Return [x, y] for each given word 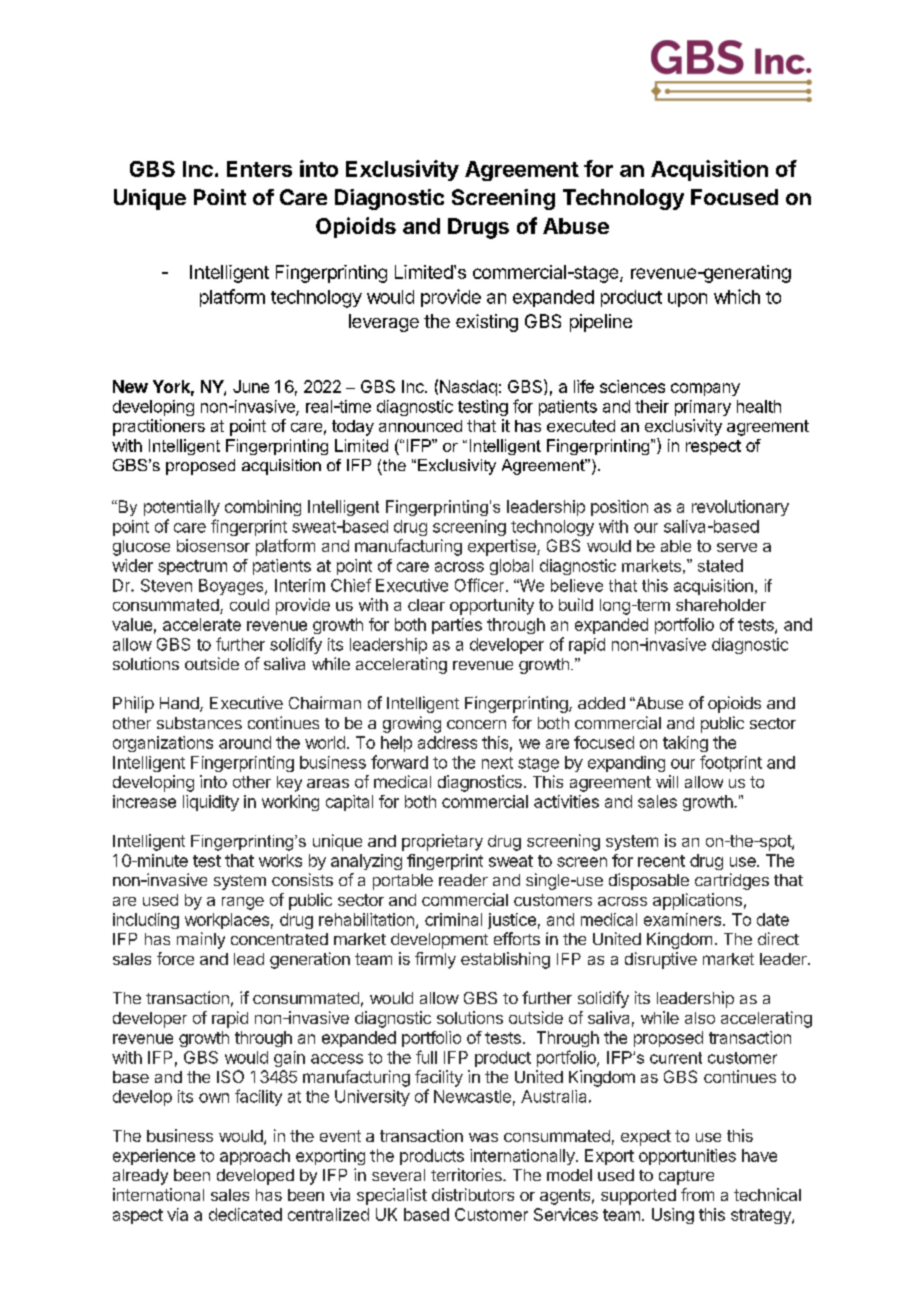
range [243, 903]
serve [737, 547]
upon [687, 300]
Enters [259, 169]
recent [661, 861]
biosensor [213, 545]
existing [487, 323]
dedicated [245, 1214]
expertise [503, 547]
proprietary [442, 842]
